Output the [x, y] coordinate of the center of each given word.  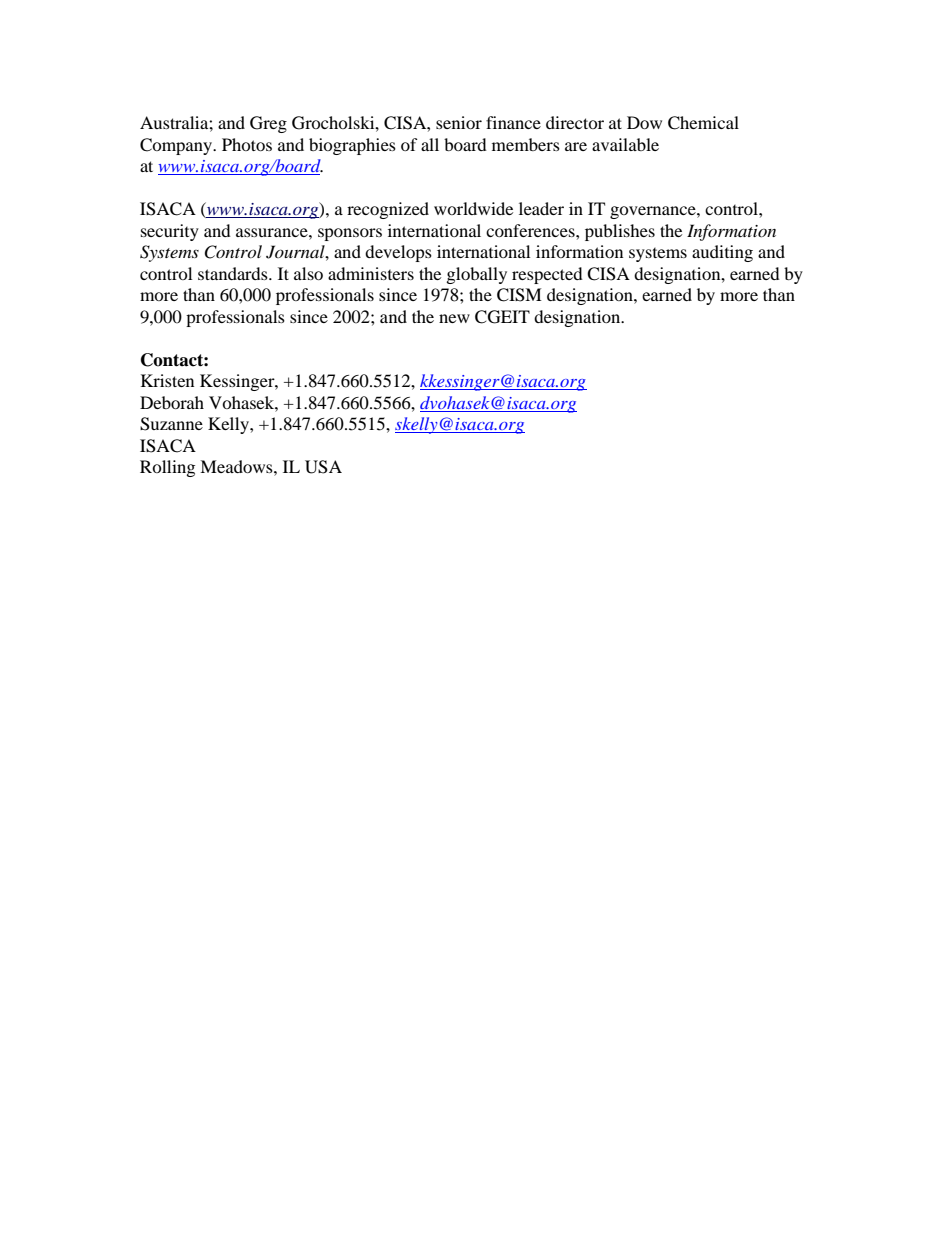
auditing [722, 253]
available [625, 144]
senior [459, 122]
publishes [620, 232]
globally [477, 275]
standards [234, 273]
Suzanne [171, 424]
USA [323, 467]
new [454, 318]
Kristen [167, 380]
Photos [247, 144]
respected [547, 275]
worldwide [473, 208]
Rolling [167, 468]
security [170, 232]
